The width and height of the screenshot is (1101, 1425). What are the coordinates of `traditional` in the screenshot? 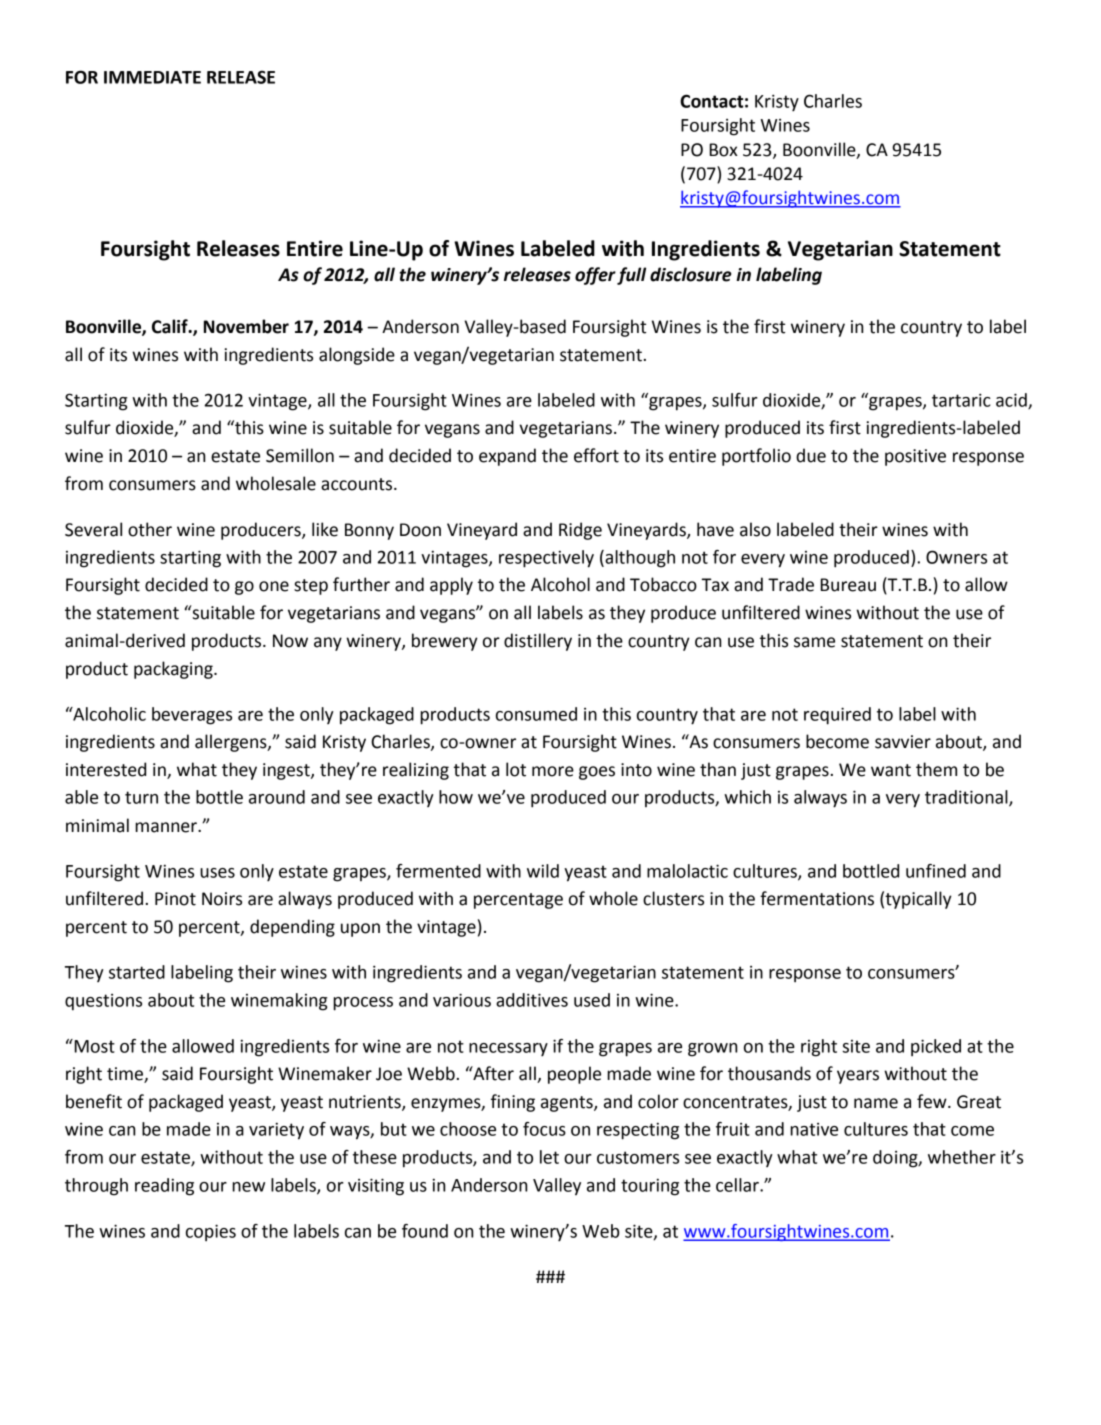 It's located at (967, 798).
